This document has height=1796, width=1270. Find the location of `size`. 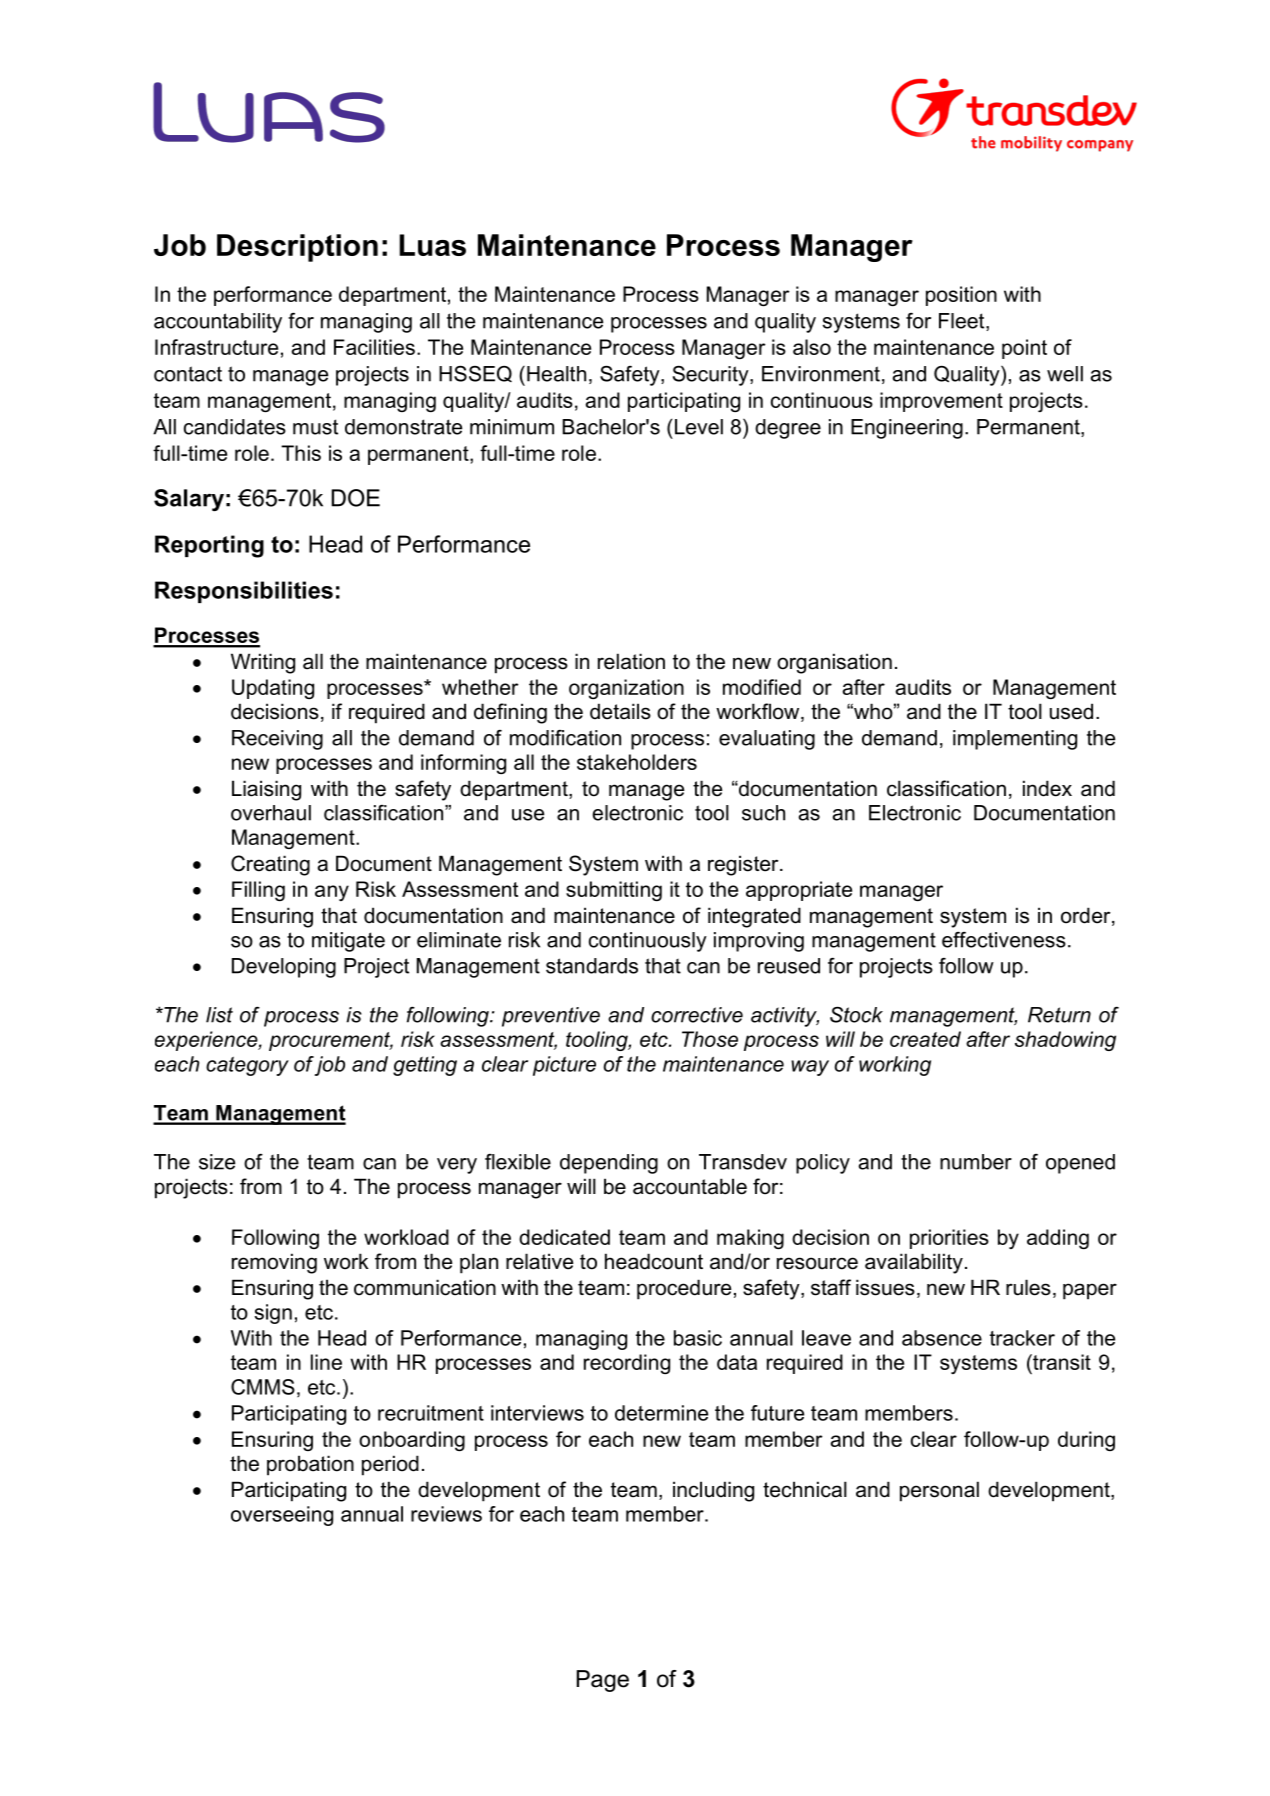

size is located at coordinates (217, 1162).
